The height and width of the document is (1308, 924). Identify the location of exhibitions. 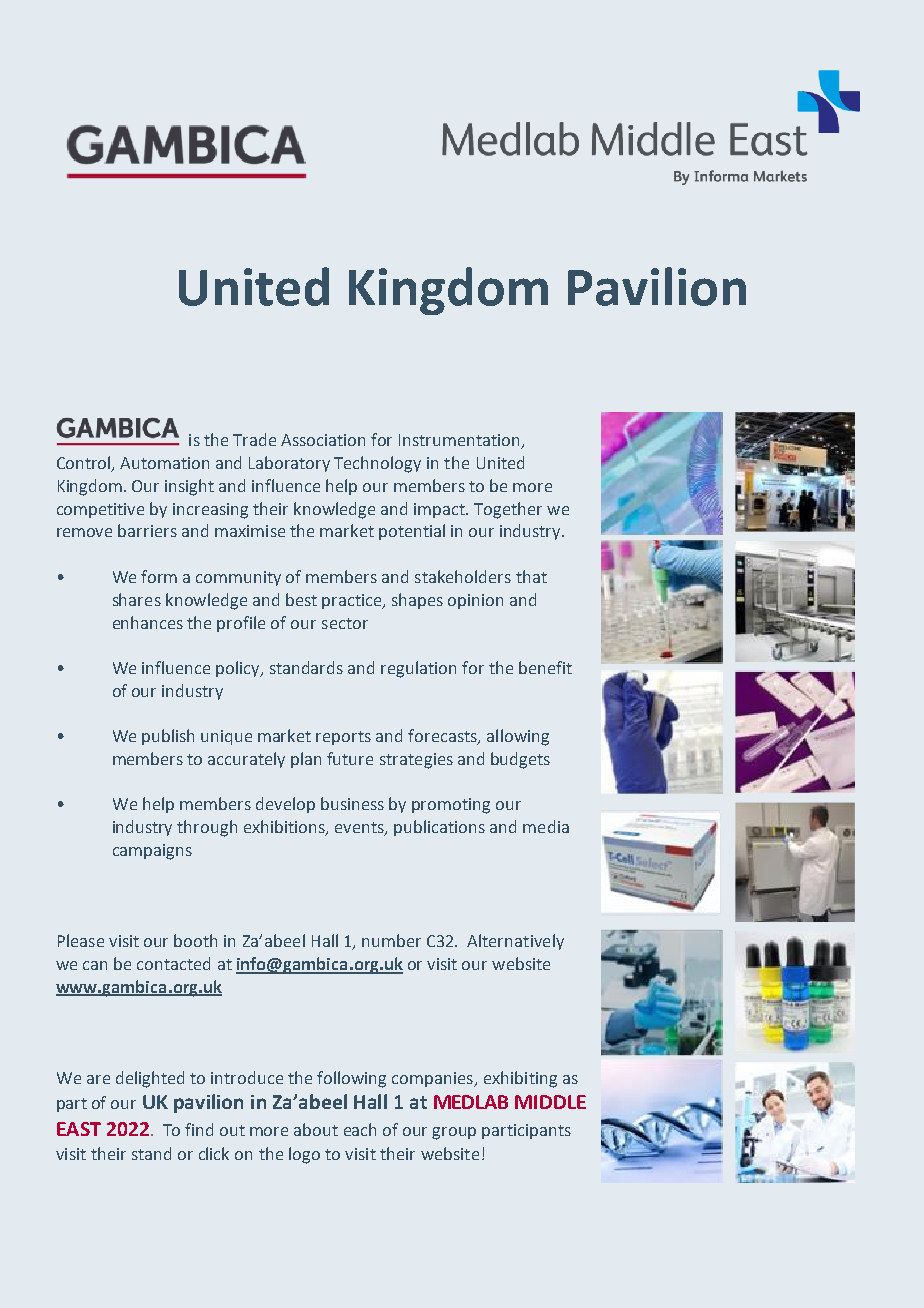
(285, 828).
